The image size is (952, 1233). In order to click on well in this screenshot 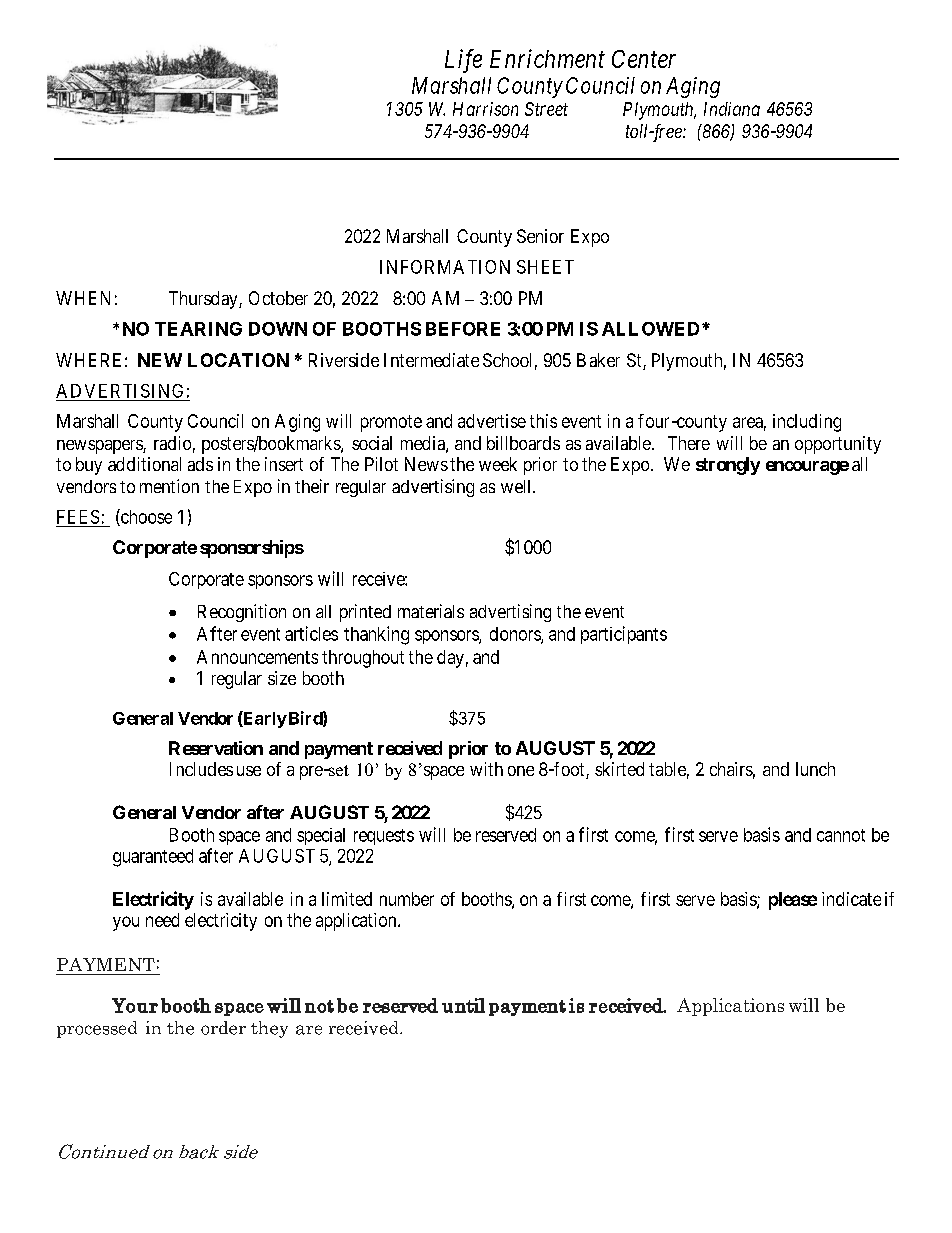, I will do `click(517, 486)`.
